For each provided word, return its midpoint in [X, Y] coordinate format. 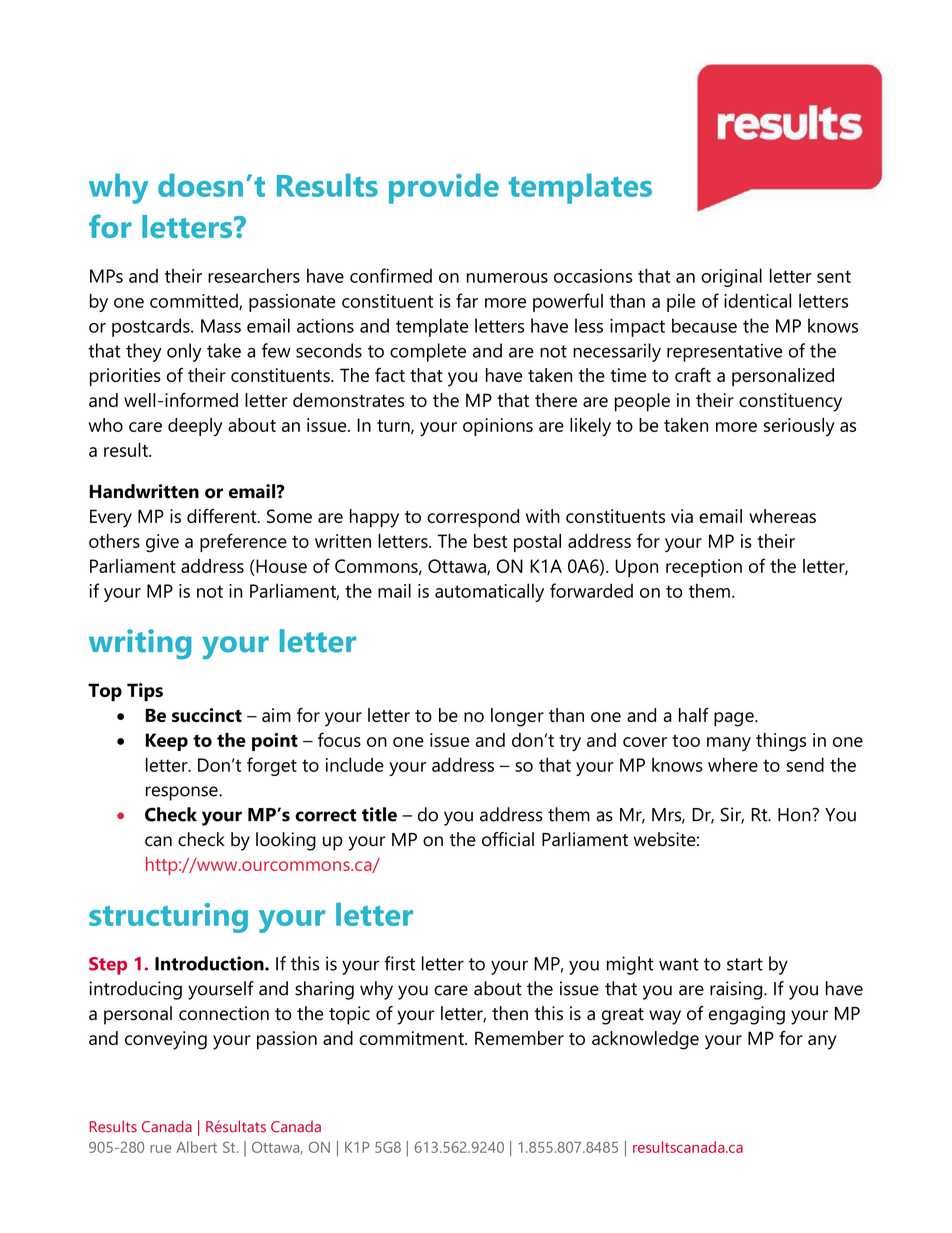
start [745, 964]
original [731, 277]
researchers [254, 275]
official [508, 839]
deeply [195, 427]
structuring [168, 918]
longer [517, 717]
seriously [799, 427]
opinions [498, 427]
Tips [145, 692]
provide [444, 188]
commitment [412, 1038]
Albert [196, 1147]
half [694, 715]
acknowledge [645, 1040]
